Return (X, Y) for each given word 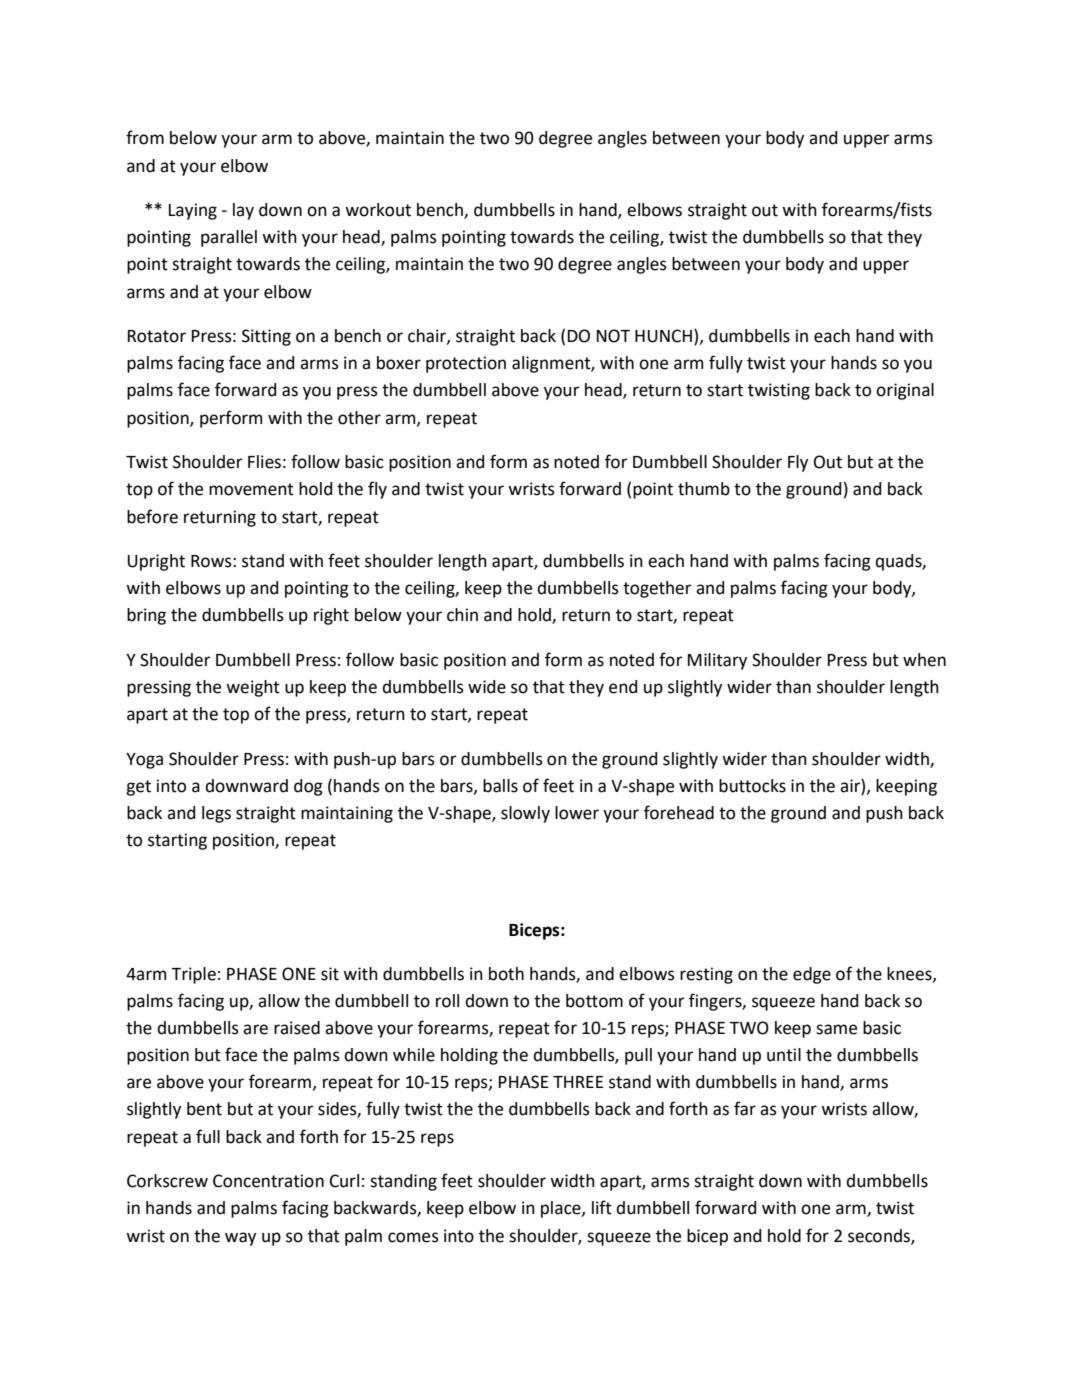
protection (466, 364)
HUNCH (663, 336)
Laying (193, 211)
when (924, 660)
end (623, 687)
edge (812, 975)
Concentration (268, 1181)
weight (253, 688)
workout (378, 210)
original (905, 391)
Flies (264, 462)
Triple (193, 975)
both (506, 974)
